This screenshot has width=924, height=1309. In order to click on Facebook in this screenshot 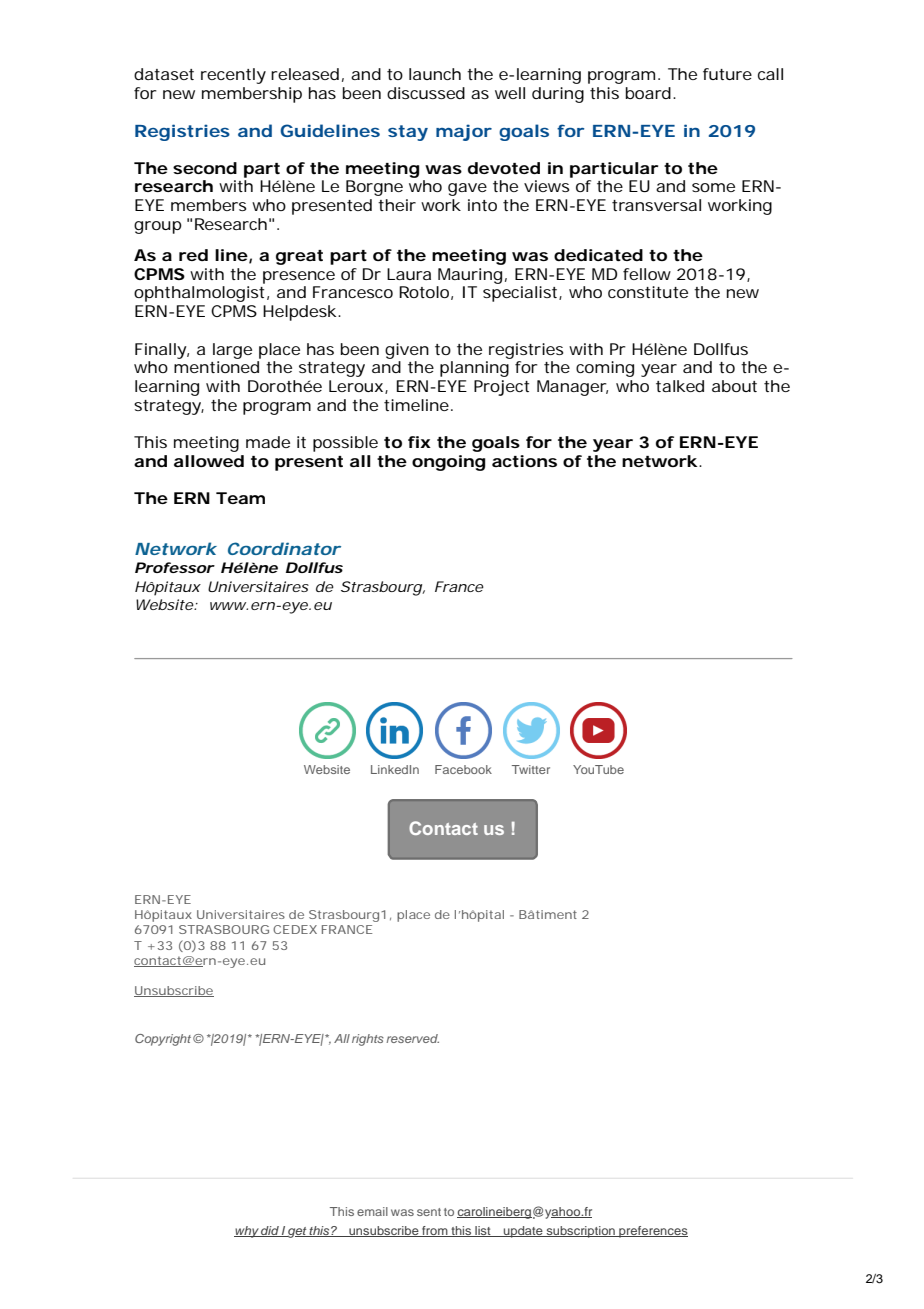, I will do `click(463, 769)`.
